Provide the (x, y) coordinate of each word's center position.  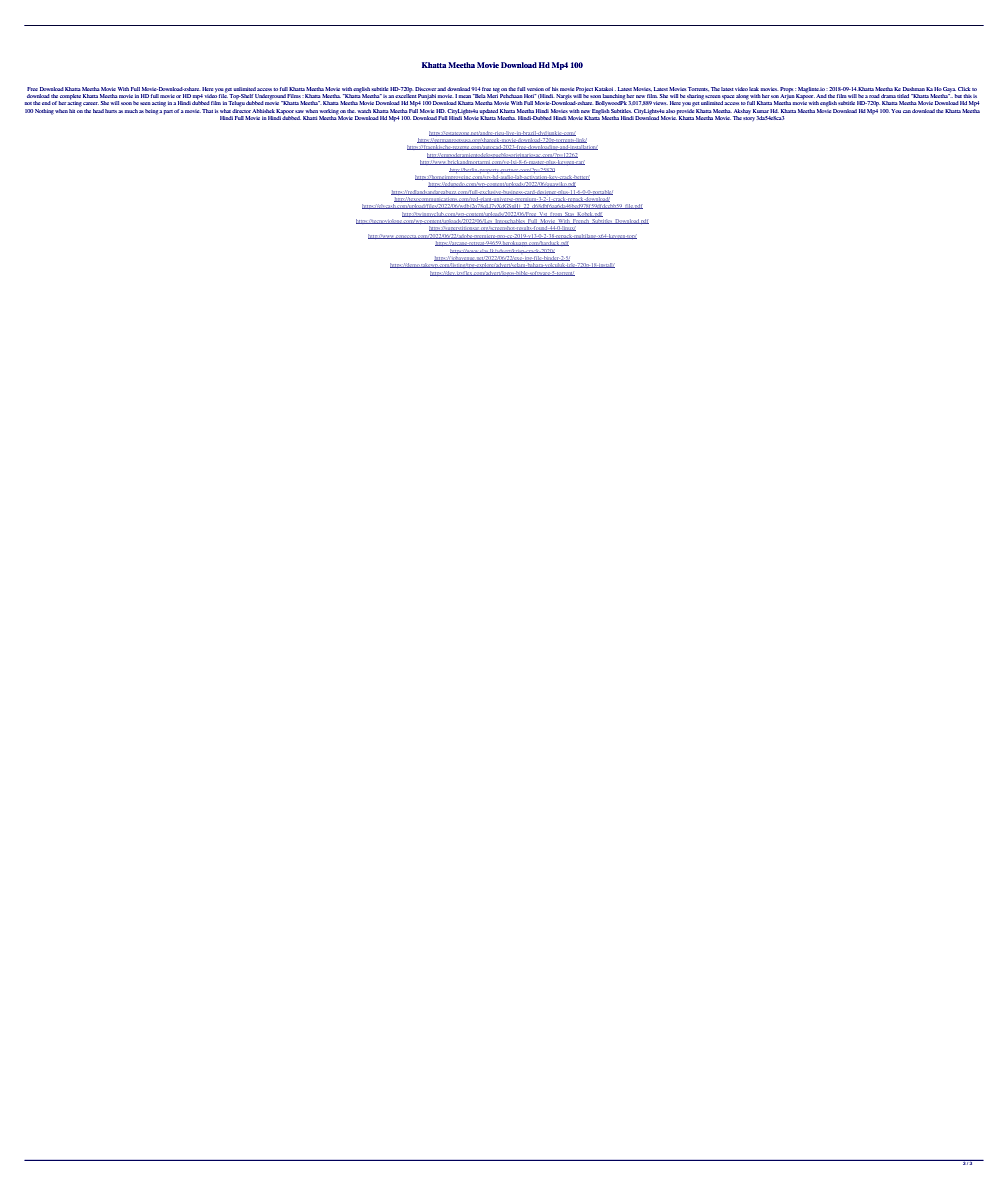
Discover (426, 89)
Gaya (949, 89)
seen (145, 103)
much (131, 111)
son (775, 96)
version (535, 89)
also (670, 111)
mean (465, 96)
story (749, 119)
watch (364, 111)
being (152, 112)
